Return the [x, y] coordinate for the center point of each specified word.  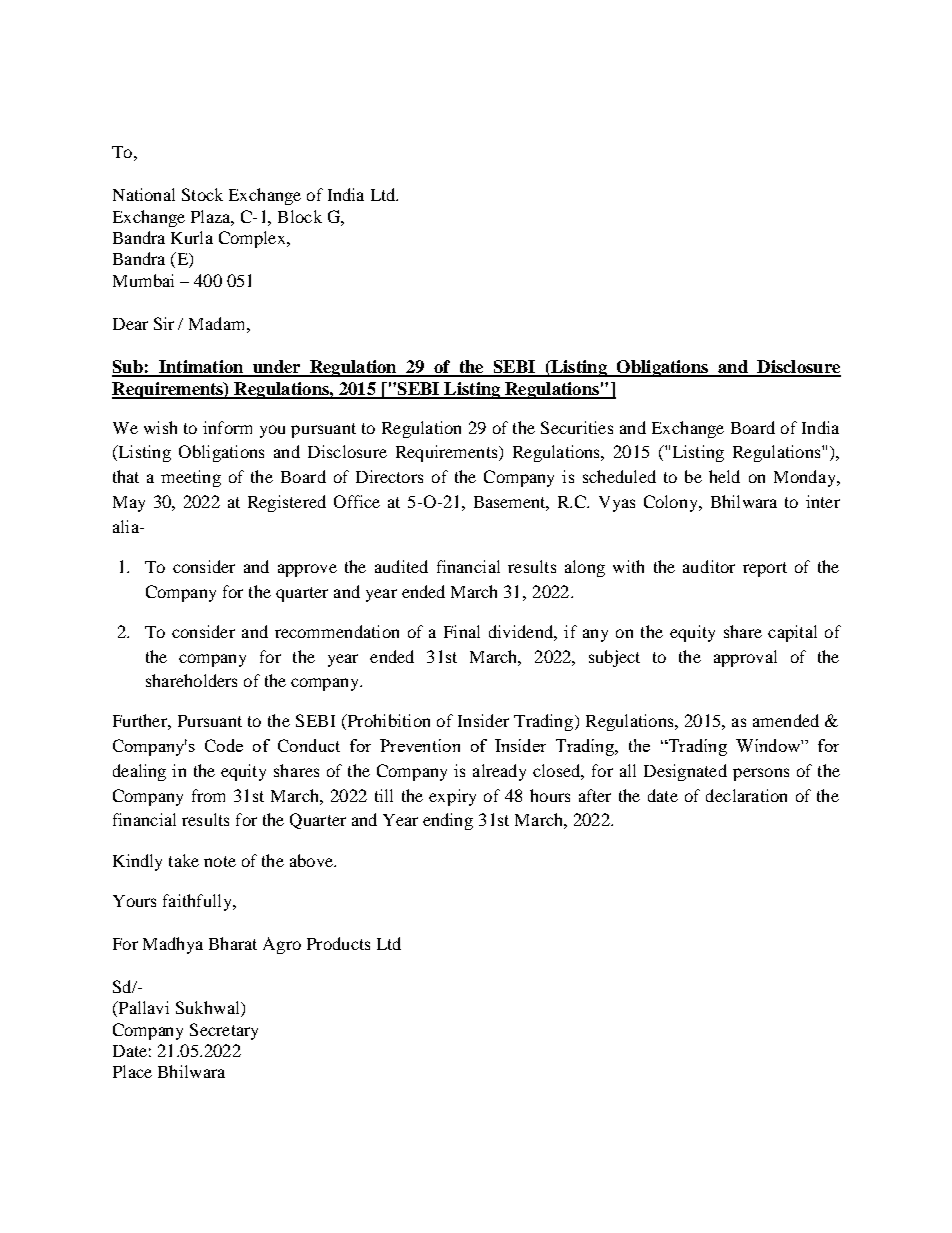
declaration [746, 795]
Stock [202, 194]
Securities [577, 427]
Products [338, 943]
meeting [191, 478]
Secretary [224, 1031]
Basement [511, 503]
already [499, 772]
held [724, 476]
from [208, 795]
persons [761, 774]
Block [300, 216]
